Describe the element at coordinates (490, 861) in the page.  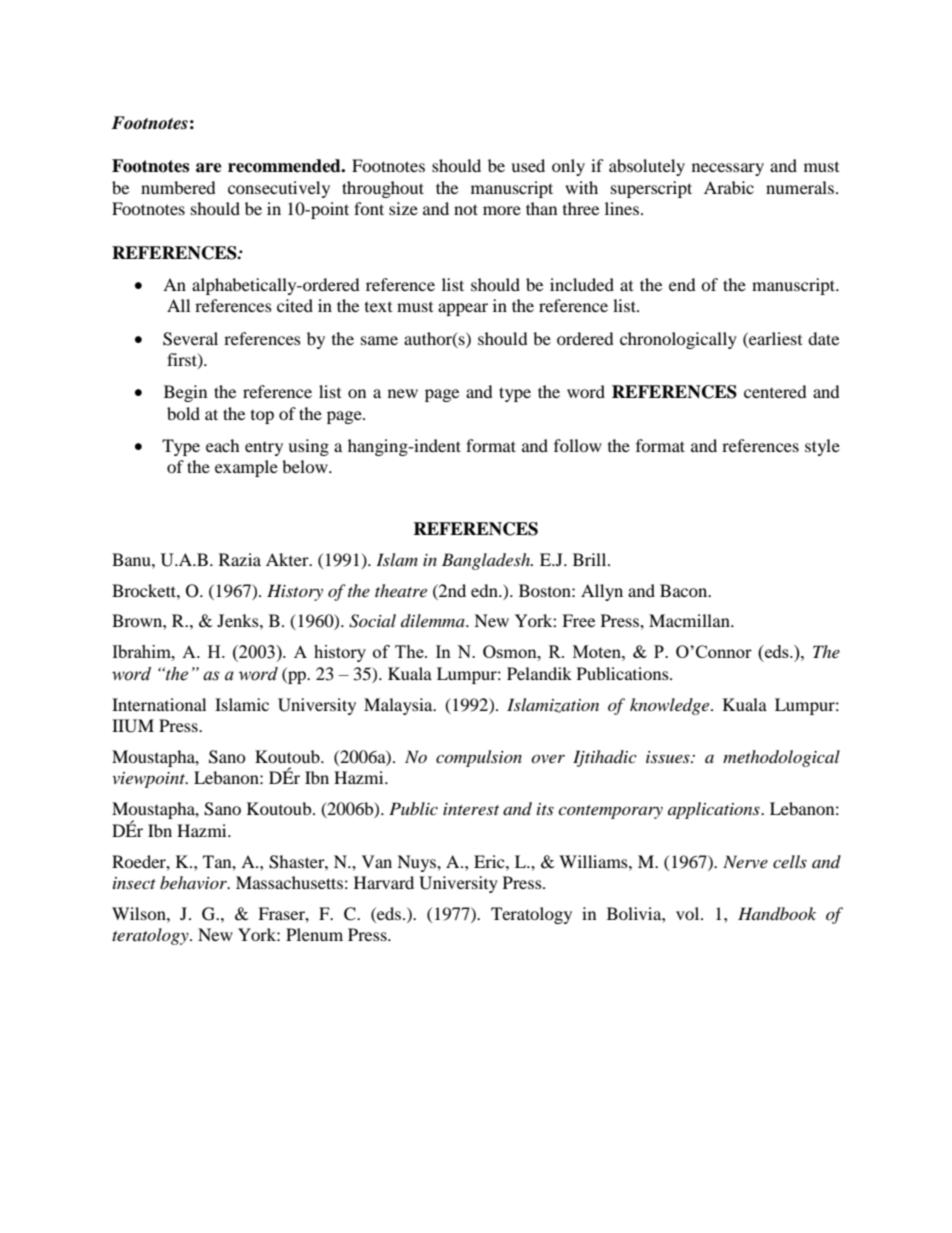
I see `Eric` at that location.
